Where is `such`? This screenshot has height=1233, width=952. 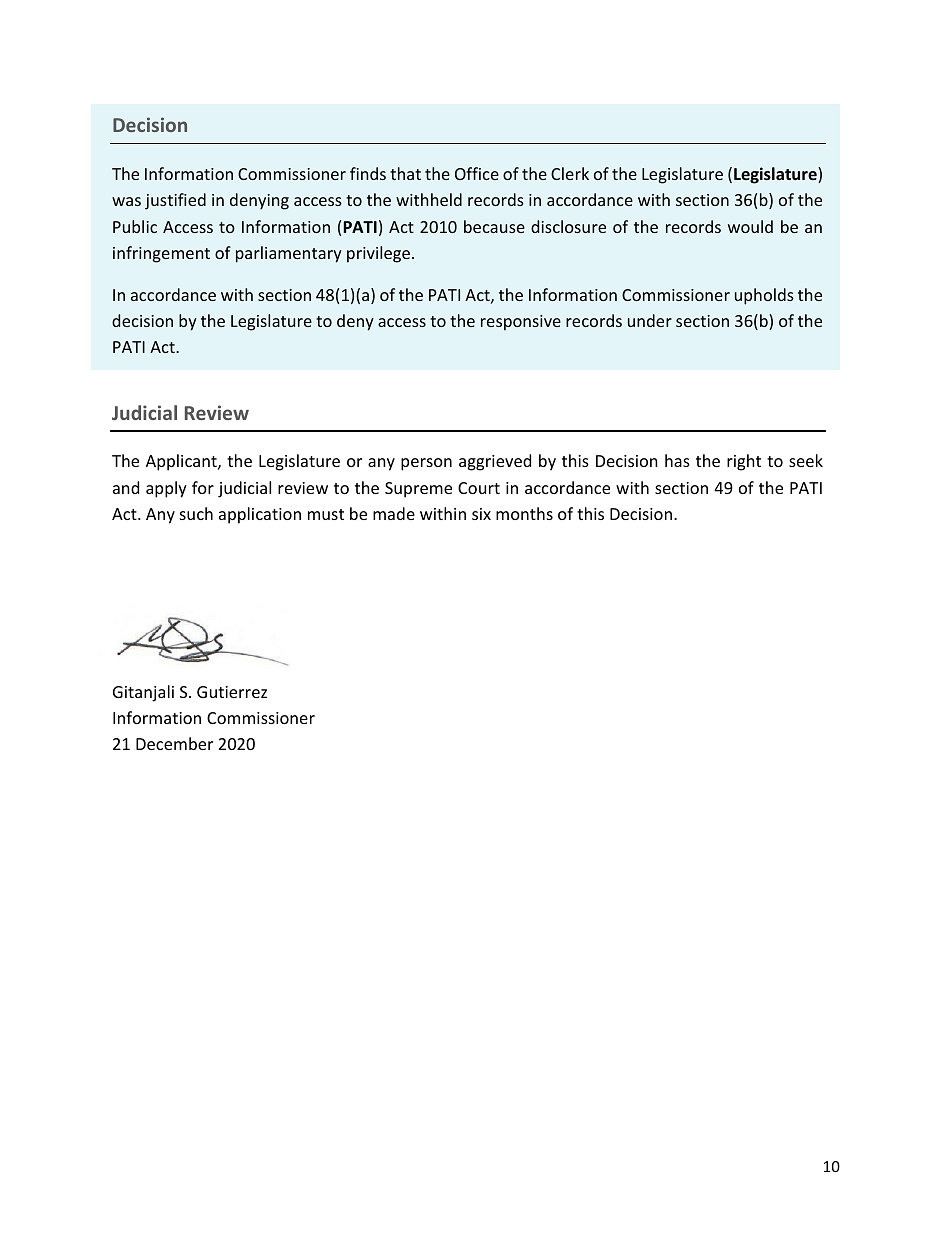
such is located at coordinates (196, 513).
